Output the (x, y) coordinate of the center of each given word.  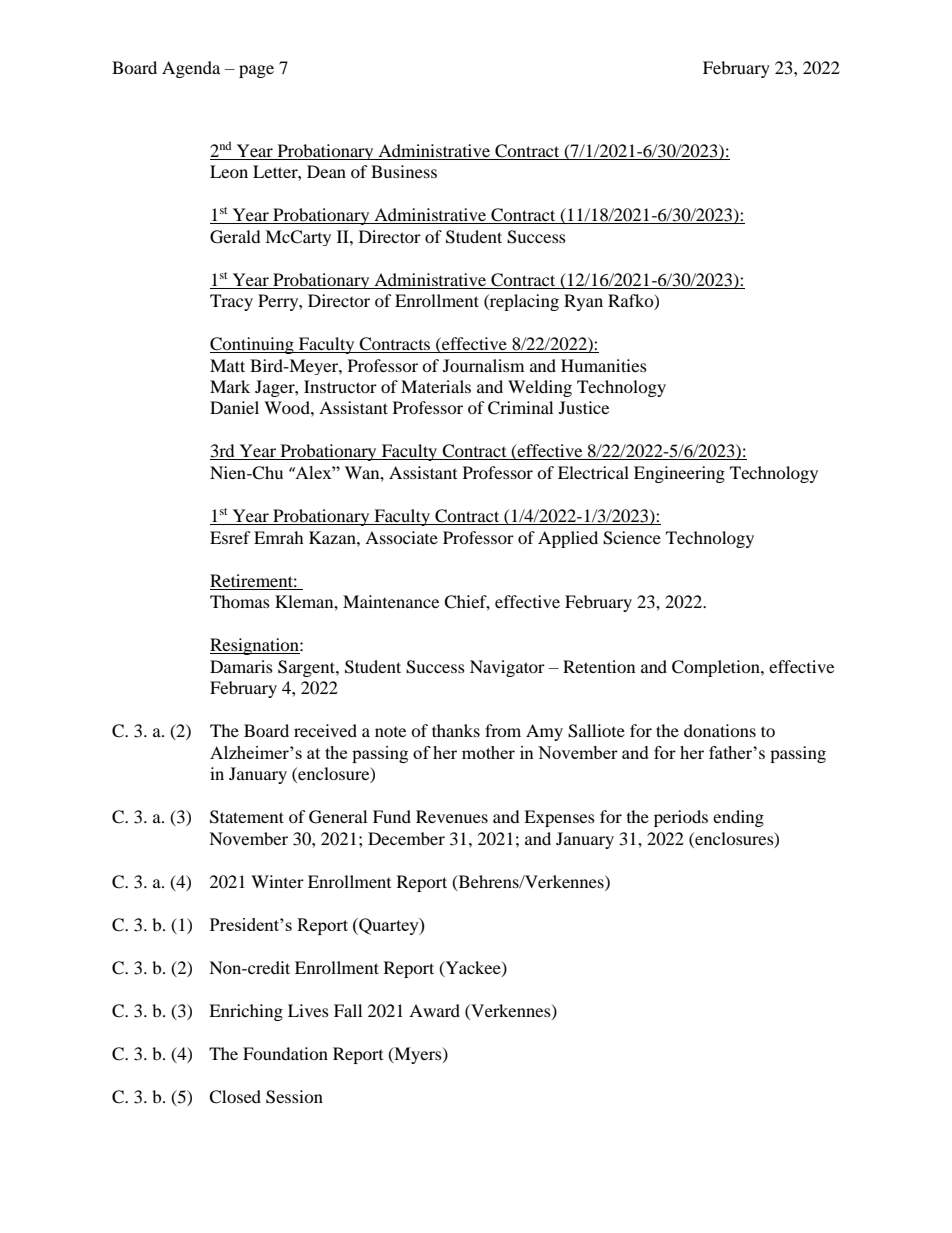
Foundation (285, 1053)
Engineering (679, 474)
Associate (401, 537)
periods (681, 818)
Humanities (604, 365)
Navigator (507, 668)
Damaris (241, 666)
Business (404, 171)
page (256, 71)
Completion (717, 668)
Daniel (234, 407)
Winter (277, 881)
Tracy (231, 302)
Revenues (452, 816)
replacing (523, 302)
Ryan (583, 302)
